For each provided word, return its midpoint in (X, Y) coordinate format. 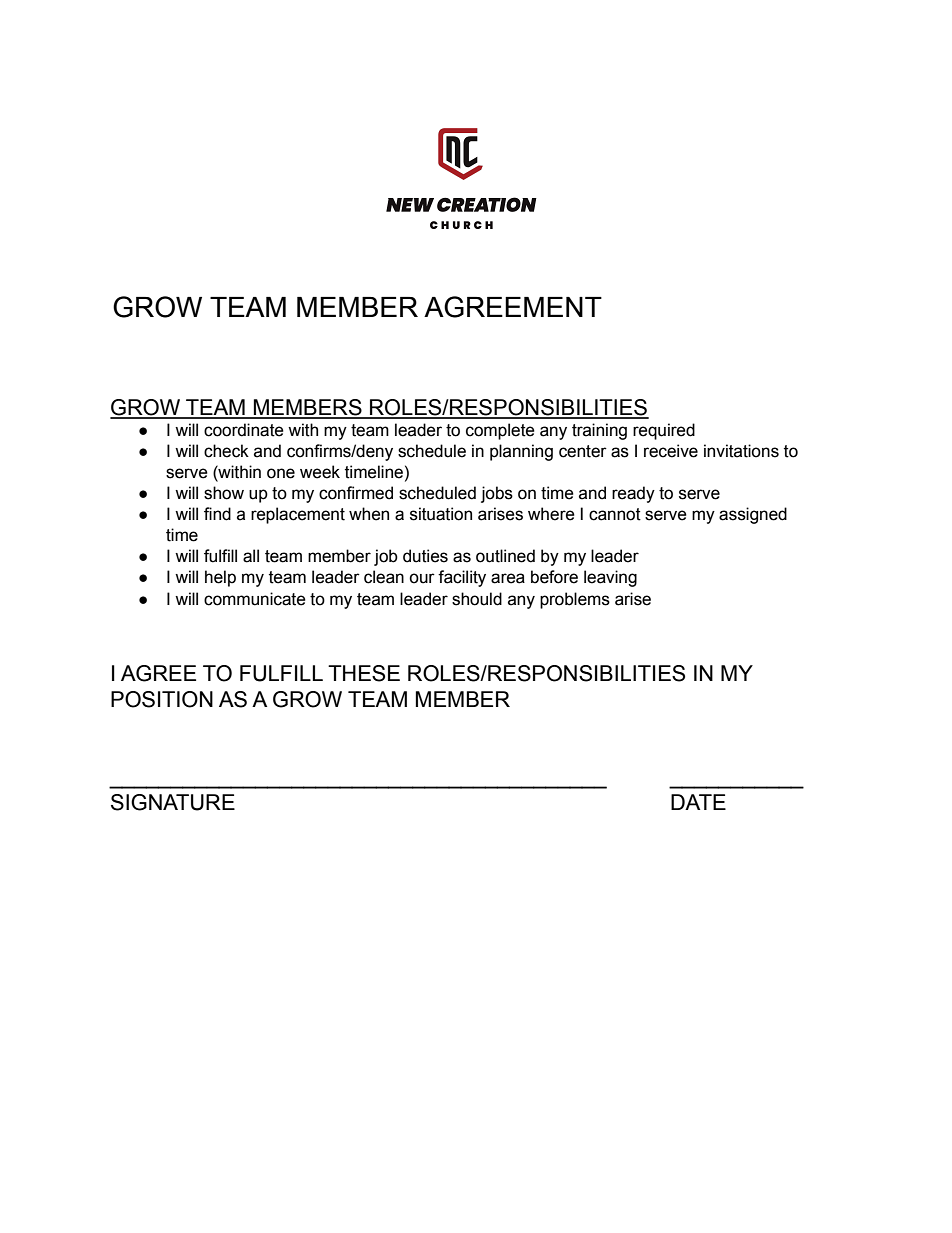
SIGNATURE (173, 802)
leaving (610, 578)
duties (425, 556)
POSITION (162, 699)
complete (500, 431)
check (226, 451)
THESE (364, 673)
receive (671, 451)
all (251, 556)
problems (575, 600)
